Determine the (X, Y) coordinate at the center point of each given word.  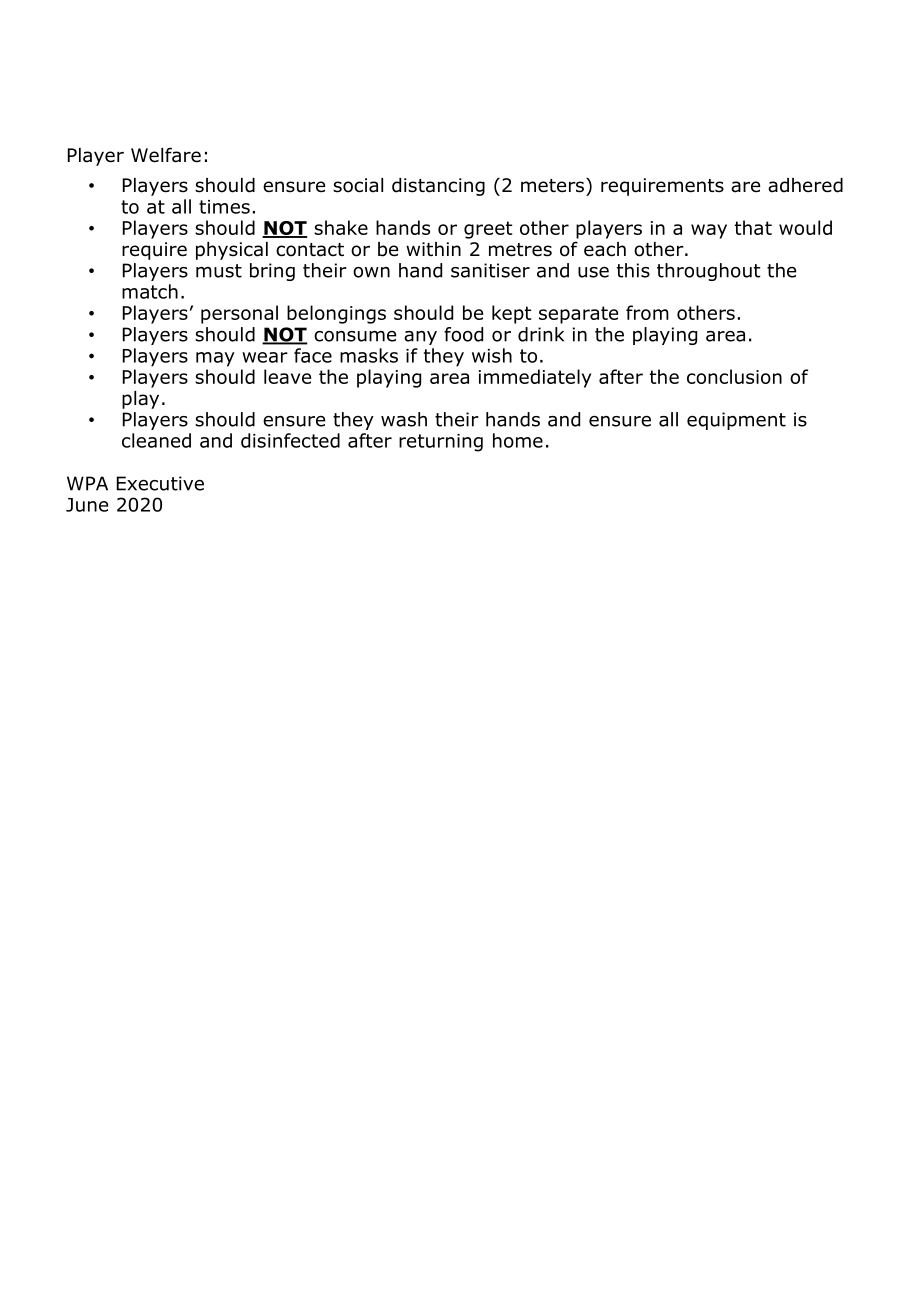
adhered (805, 185)
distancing (438, 187)
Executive (160, 483)
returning (441, 443)
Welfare (166, 155)
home (518, 440)
